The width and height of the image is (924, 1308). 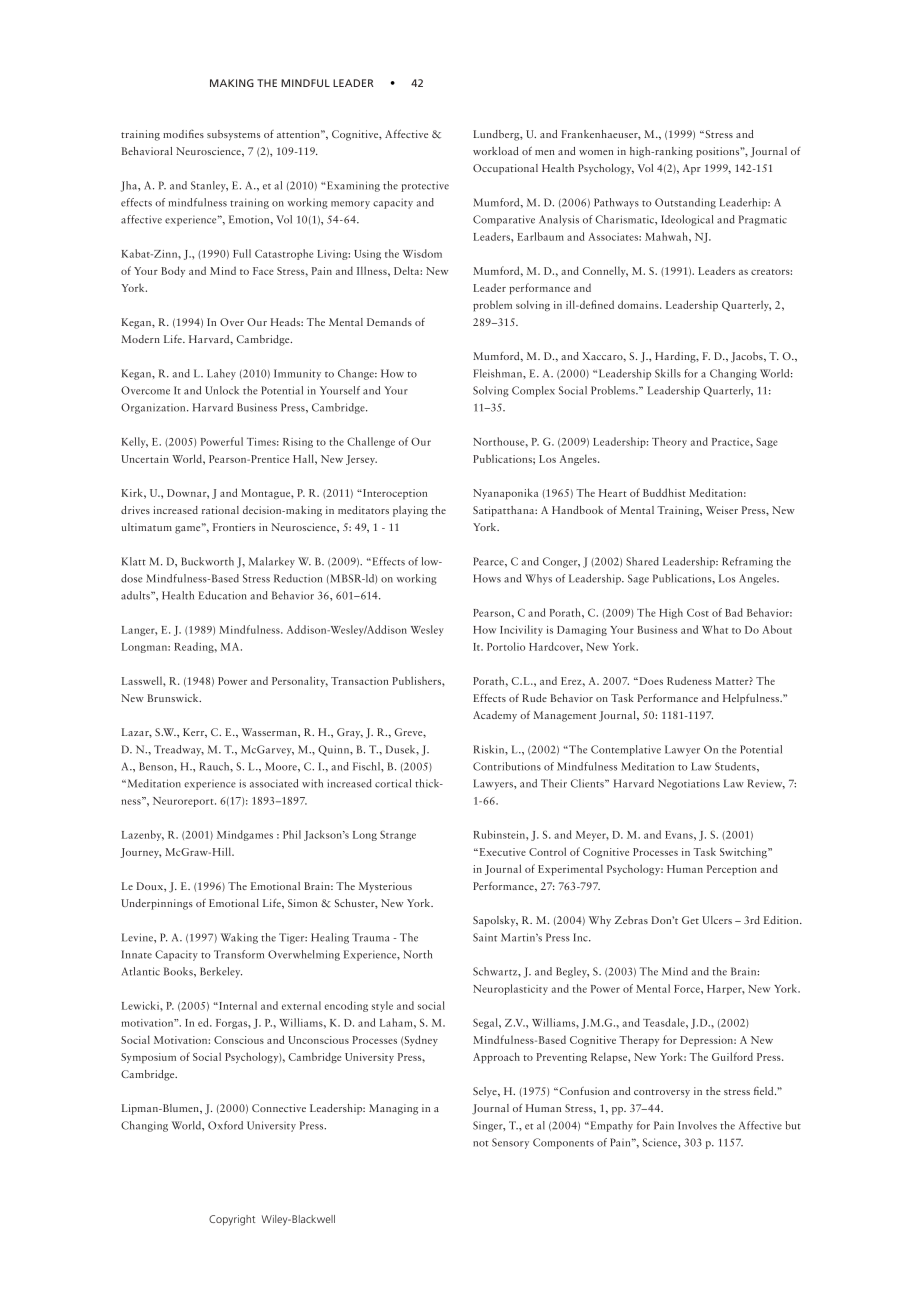 What do you see at coordinates (697, 1125) in the image?
I see `Involves` at bounding box center [697, 1125].
